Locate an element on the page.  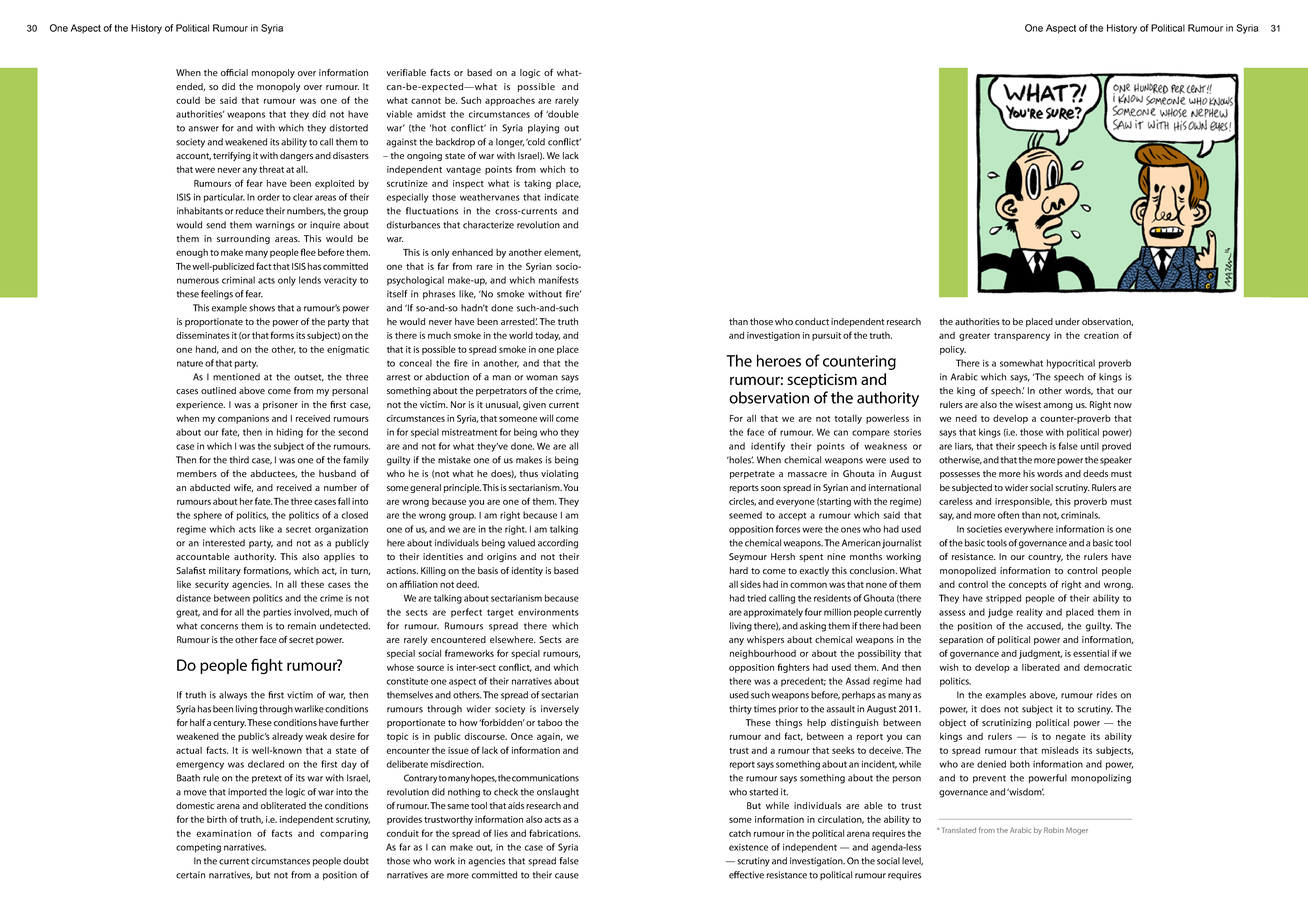
official is located at coordinates (234, 72).
